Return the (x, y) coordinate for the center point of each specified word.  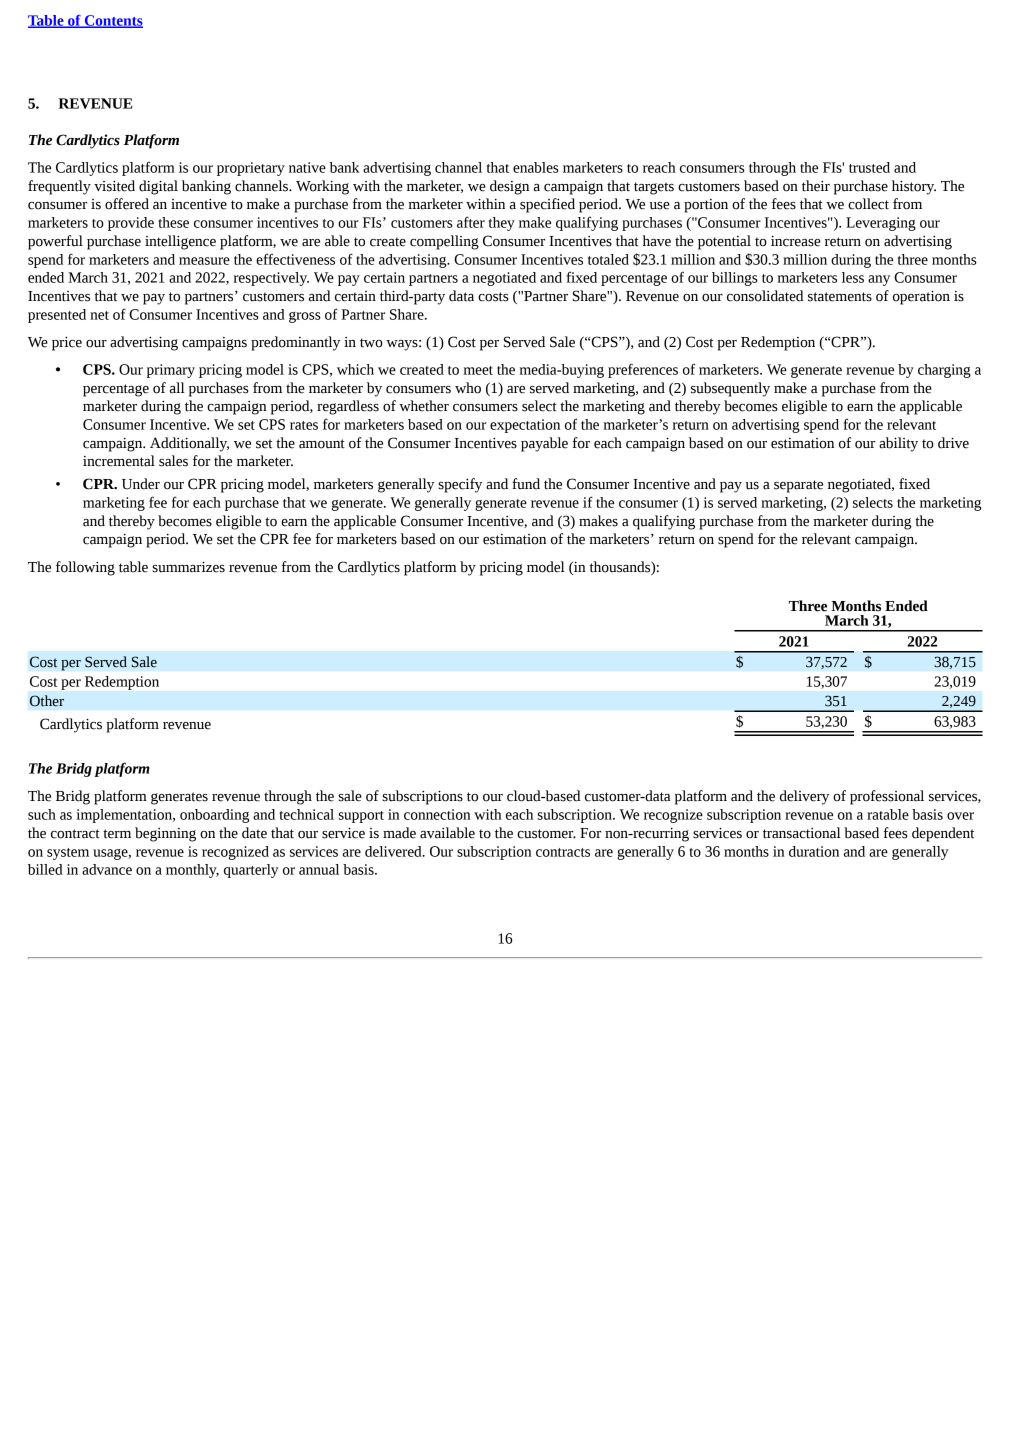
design (509, 187)
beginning (165, 834)
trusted (869, 167)
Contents (112, 21)
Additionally (189, 444)
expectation (525, 426)
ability (898, 444)
